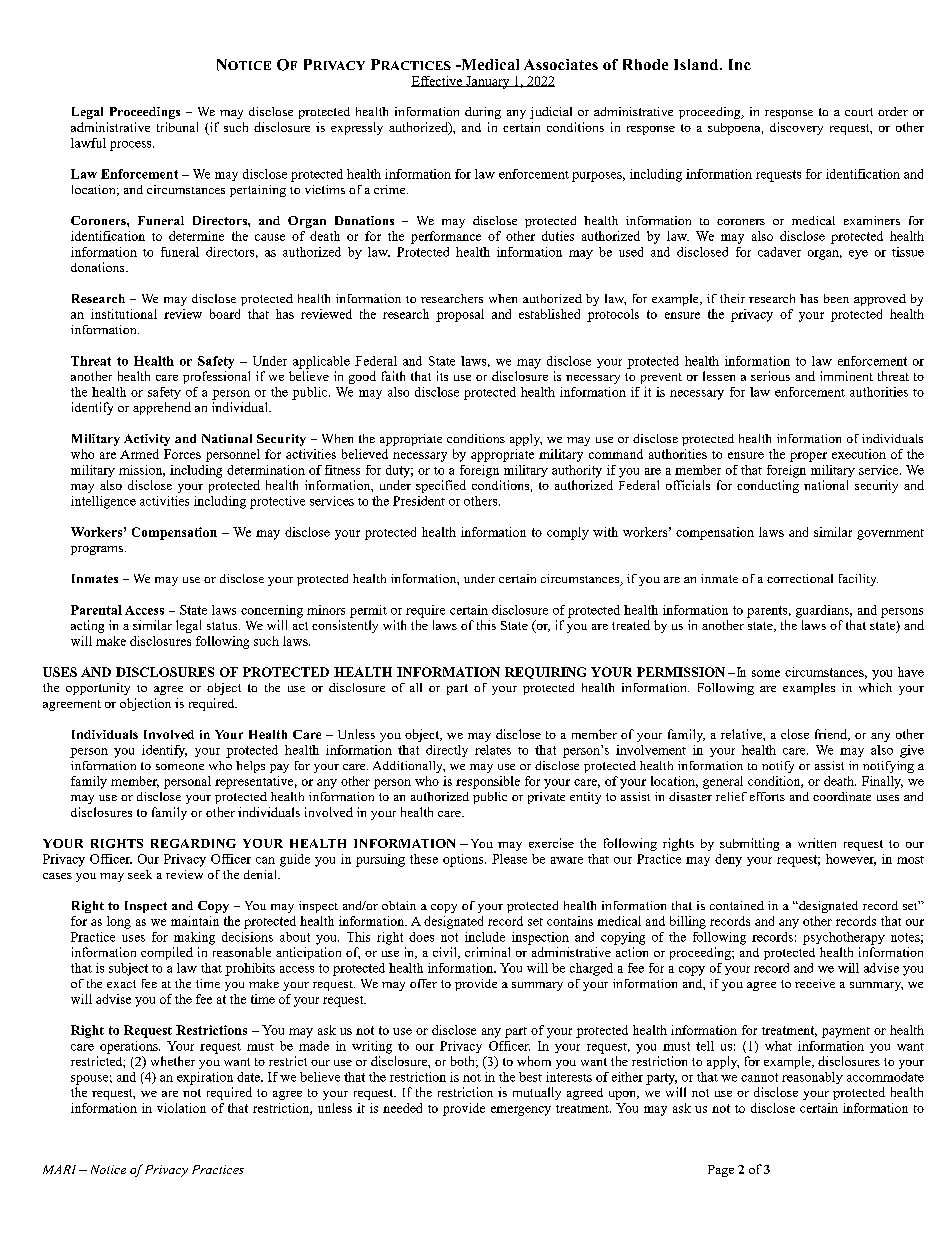  What do you see at coordinates (488, 82) in the screenshot?
I see `January` at bounding box center [488, 82].
